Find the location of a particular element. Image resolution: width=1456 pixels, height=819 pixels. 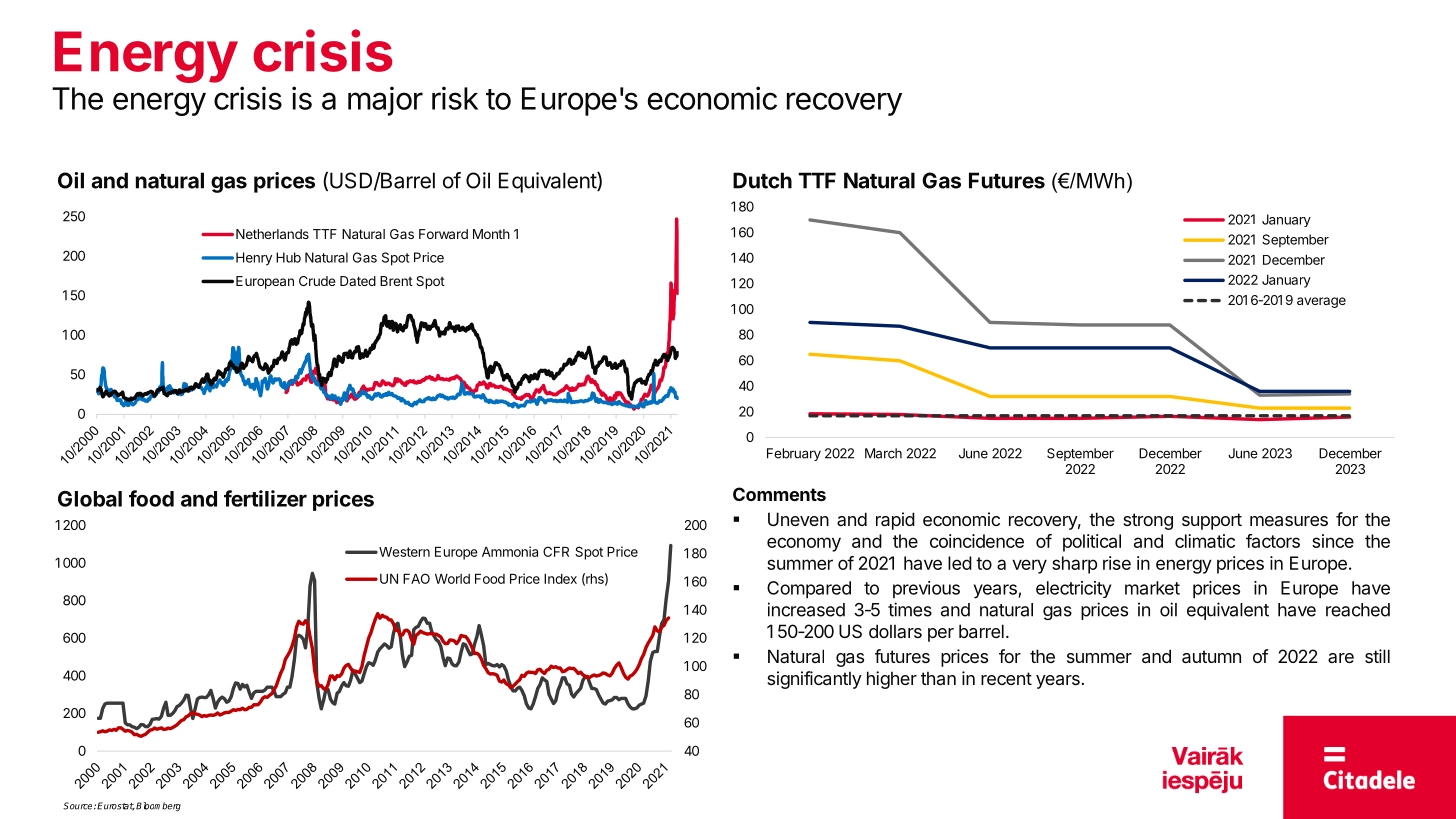

Forward is located at coordinates (443, 234).
